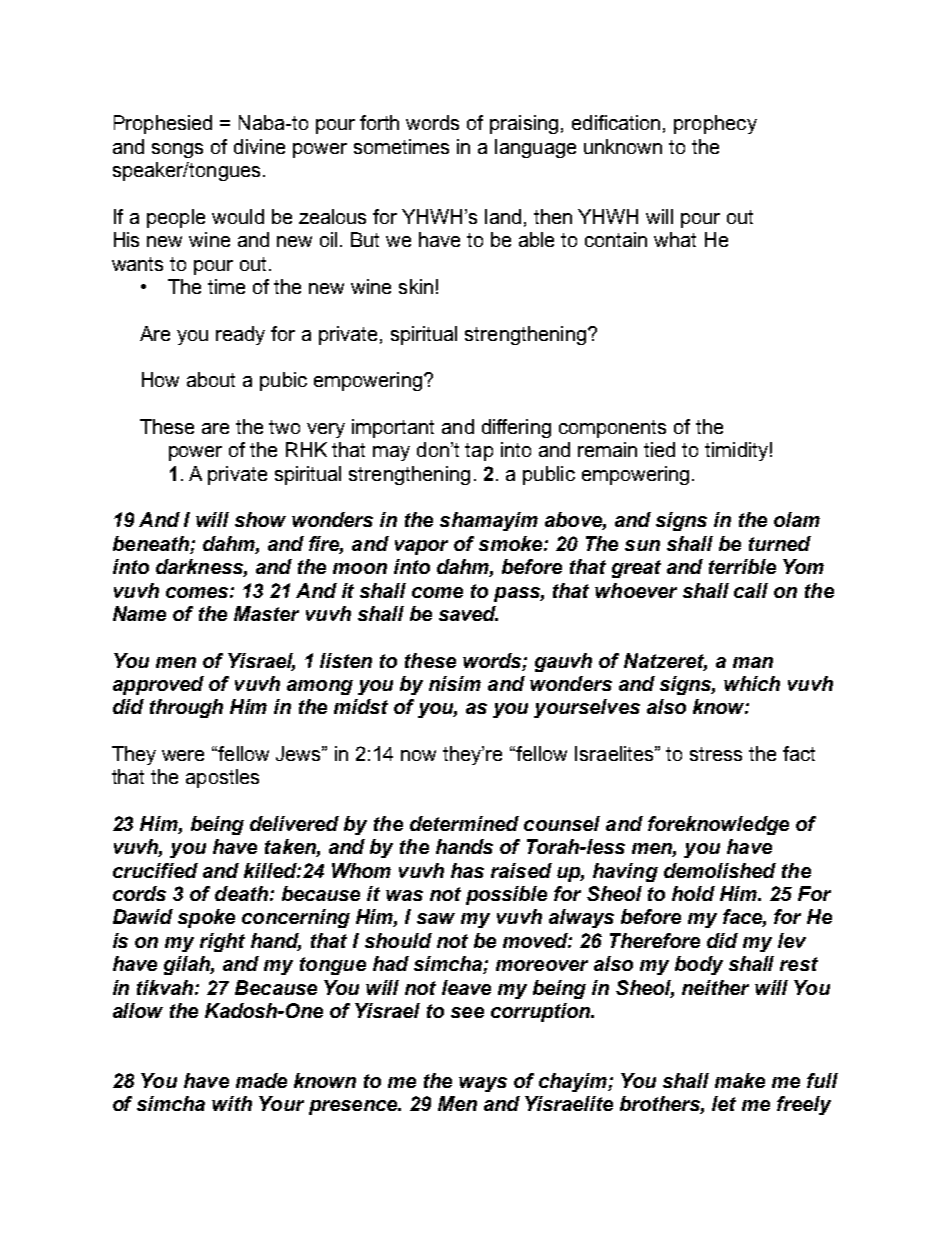 This document has width=952, height=1233. What do you see at coordinates (659, 449) in the document?
I see `tied` at bounding box center [659, 449].
